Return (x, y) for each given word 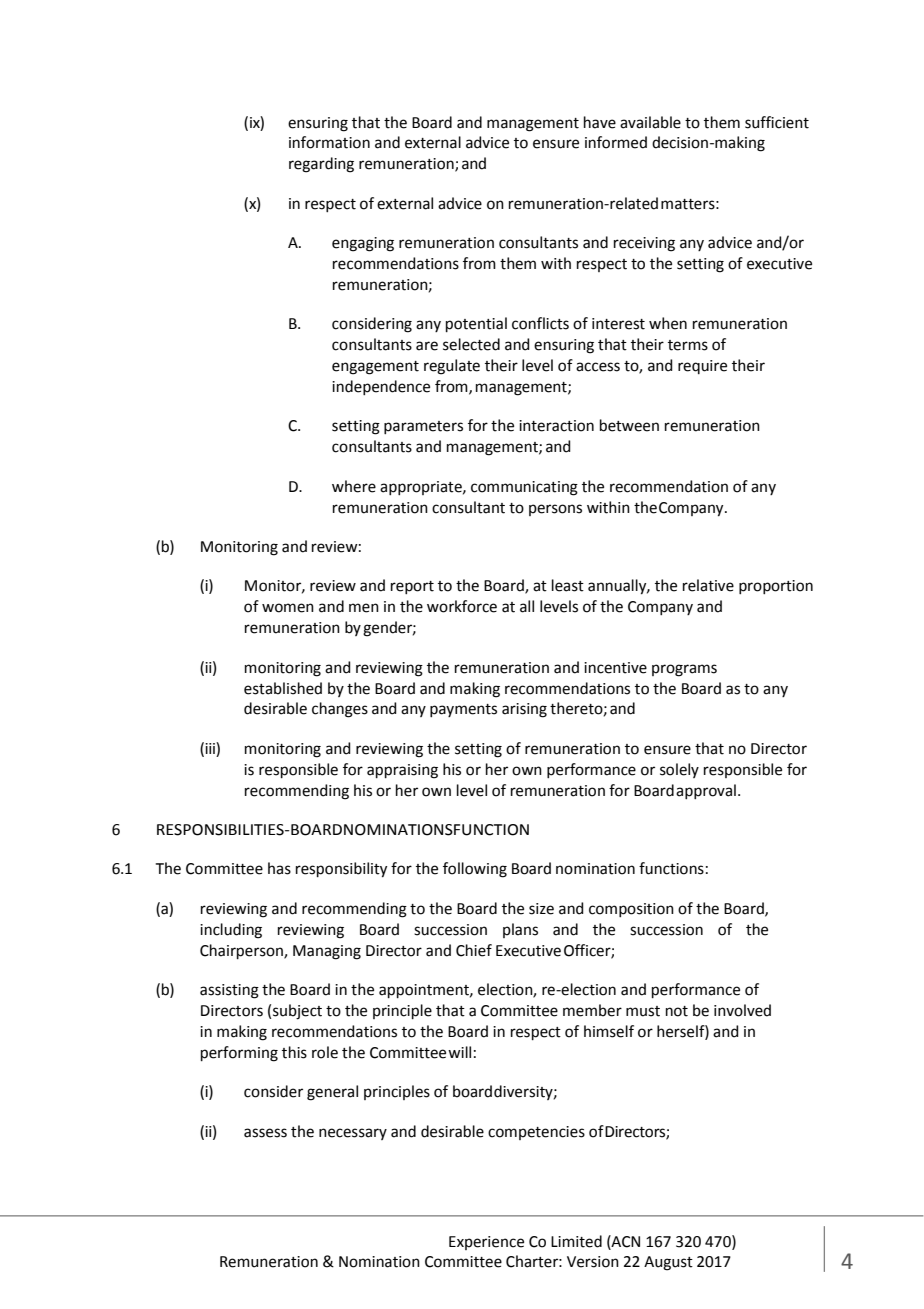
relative (708, 585)
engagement (375, 368)
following (475, 870)
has (279, 868)
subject (297, 1012)
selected (471, 344)
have (600, 122)
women (288, 608)
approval (706, 791)
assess (265, 1133)
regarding (321, 165)
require (702, 367)
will (459, 1052)
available (650, 122)
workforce (462, 606)
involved (742, 1010)
